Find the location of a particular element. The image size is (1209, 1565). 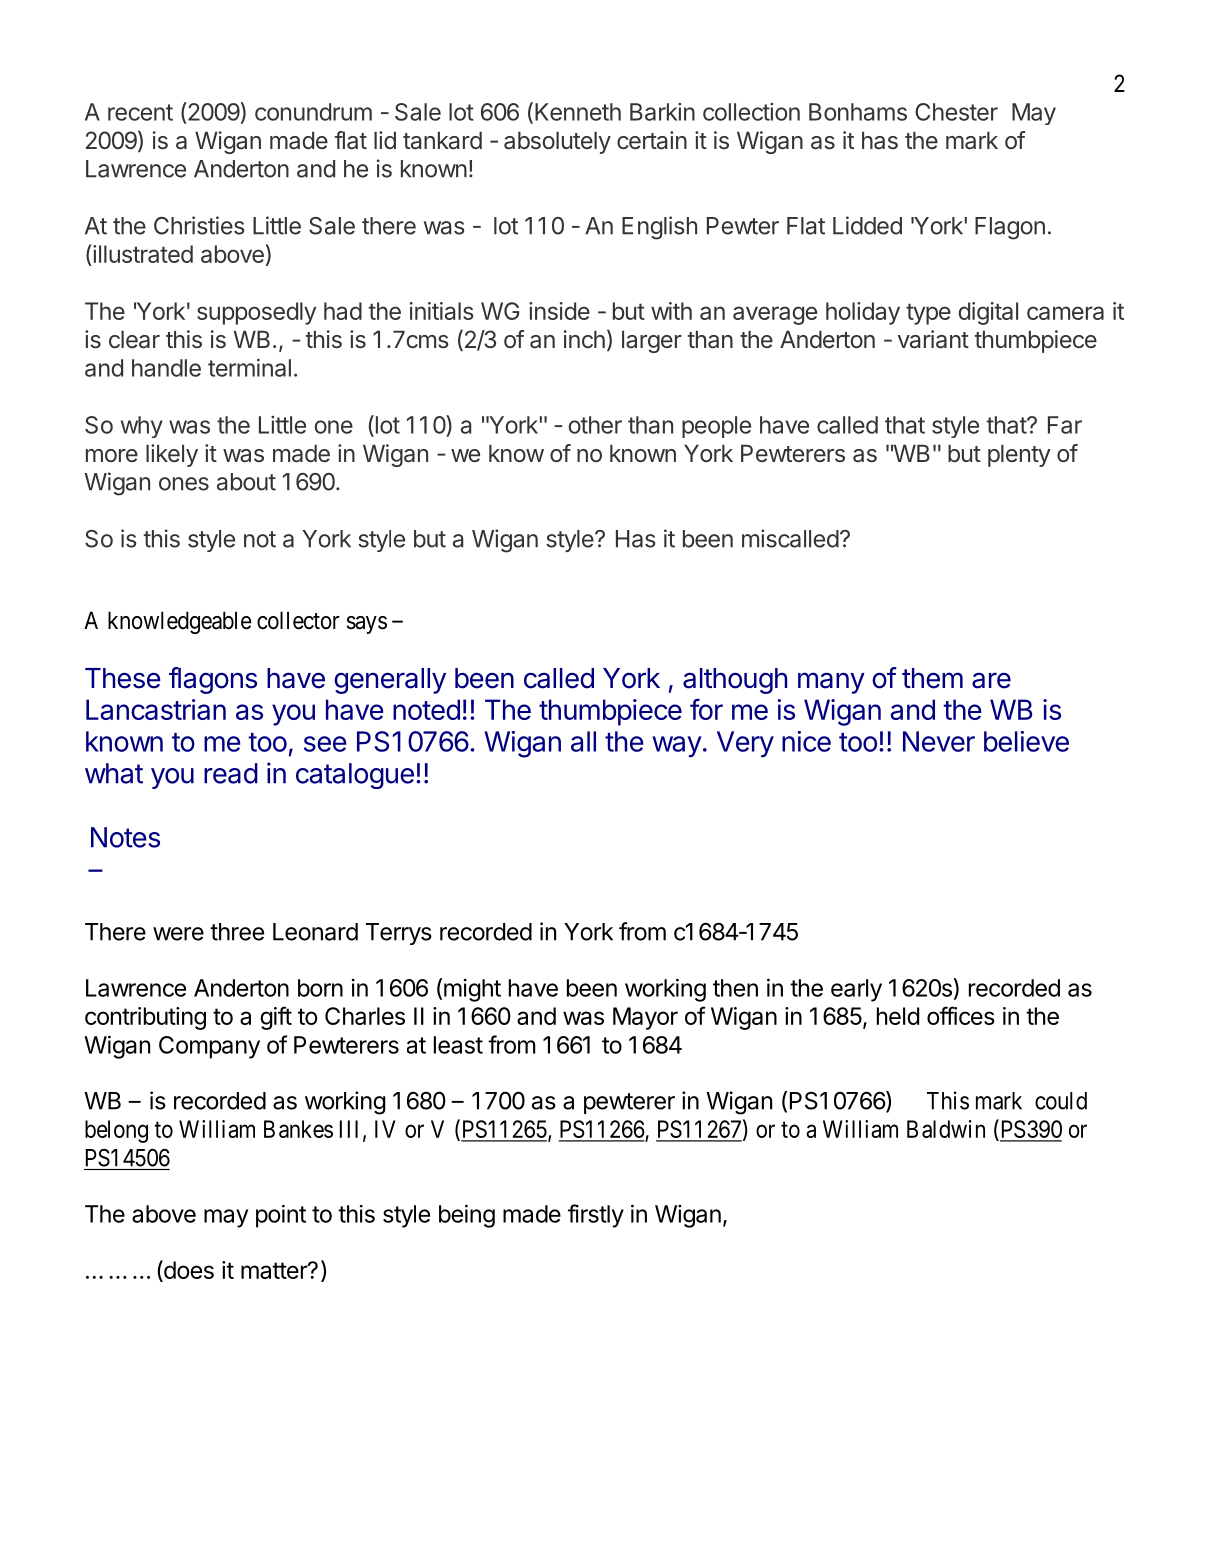

Chester is located at coordinates (956, 112).
